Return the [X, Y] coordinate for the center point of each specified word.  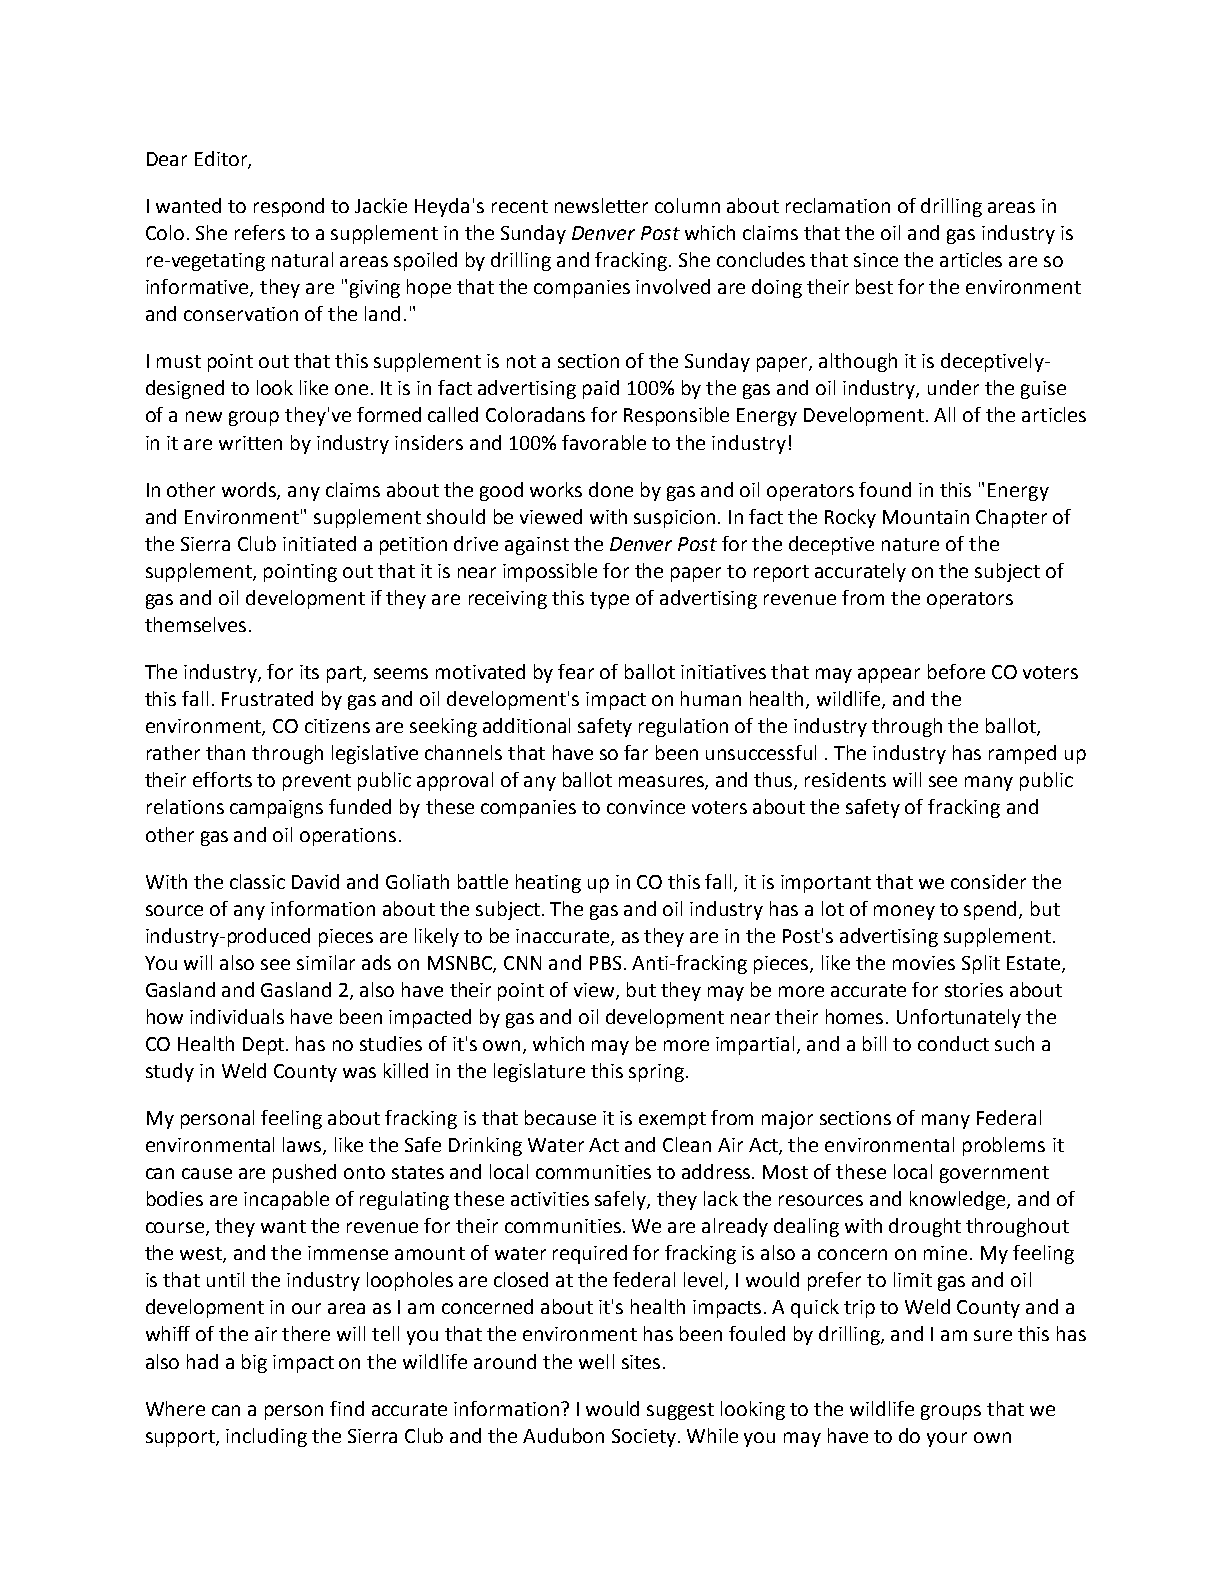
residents [845, 779]
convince [646, 807]
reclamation [838, 205]
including [266, 1437]
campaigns [276, 809]
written [250, 443]
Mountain [926, 517]
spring [656, 1073]
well [596, 1361]
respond [289, 207]
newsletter [601, 205]
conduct [953, 1043]
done [611, 489]
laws [303, 1146]
